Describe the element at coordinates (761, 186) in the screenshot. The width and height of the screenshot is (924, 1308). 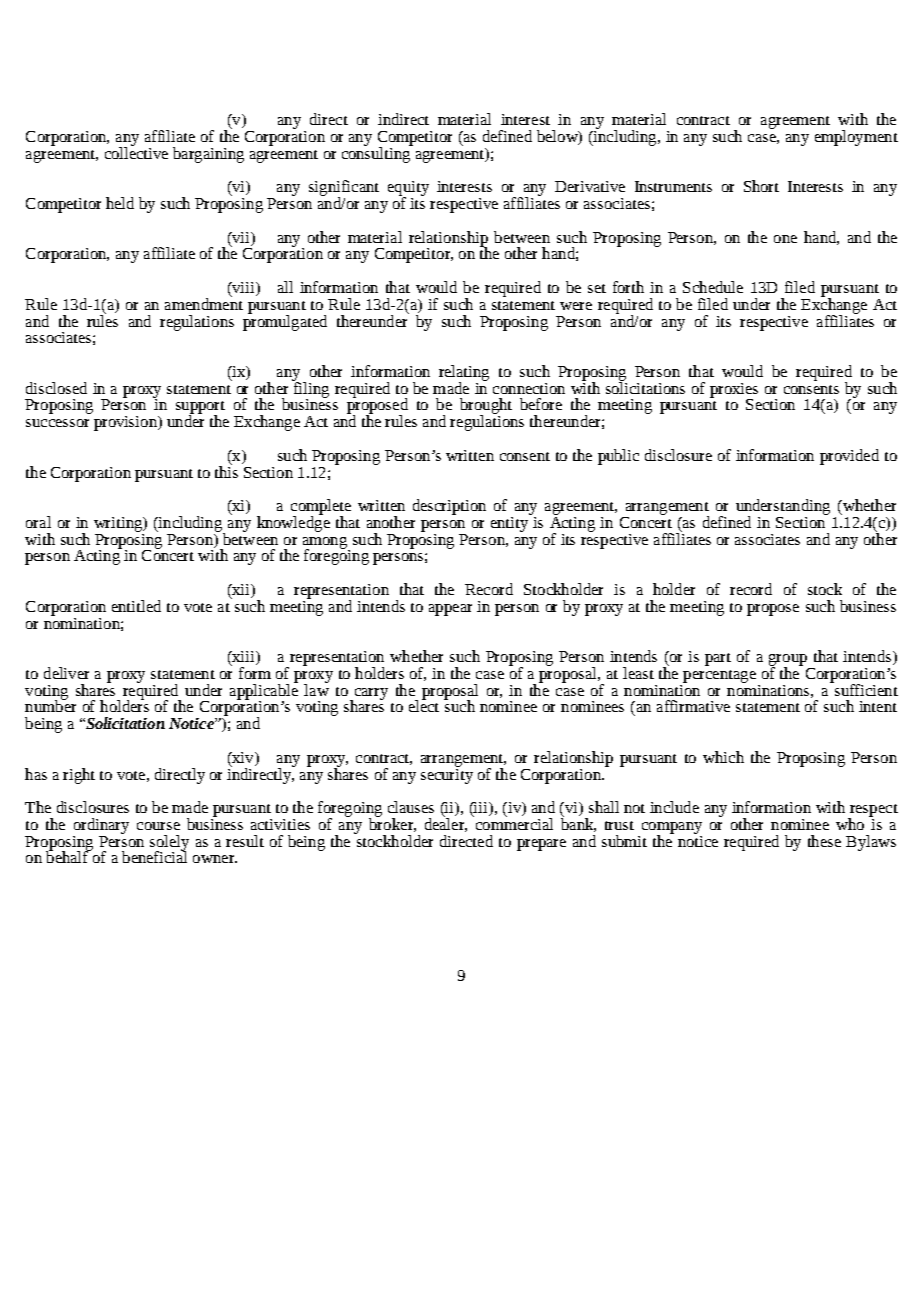
I see `Short` at that location.
